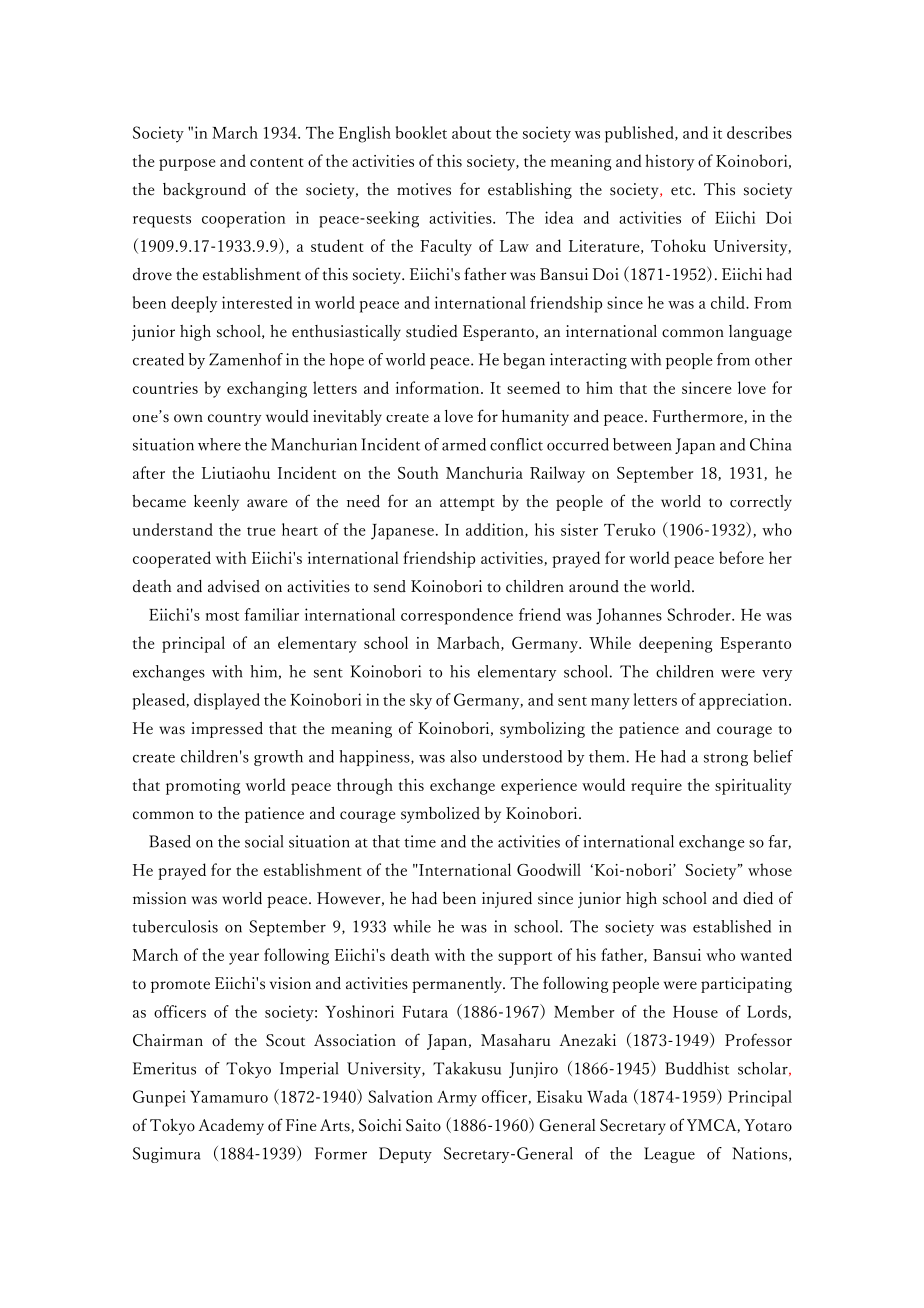 The height and width of the page is (1308, 924). I want to click on correctly, so click(761, 503).
